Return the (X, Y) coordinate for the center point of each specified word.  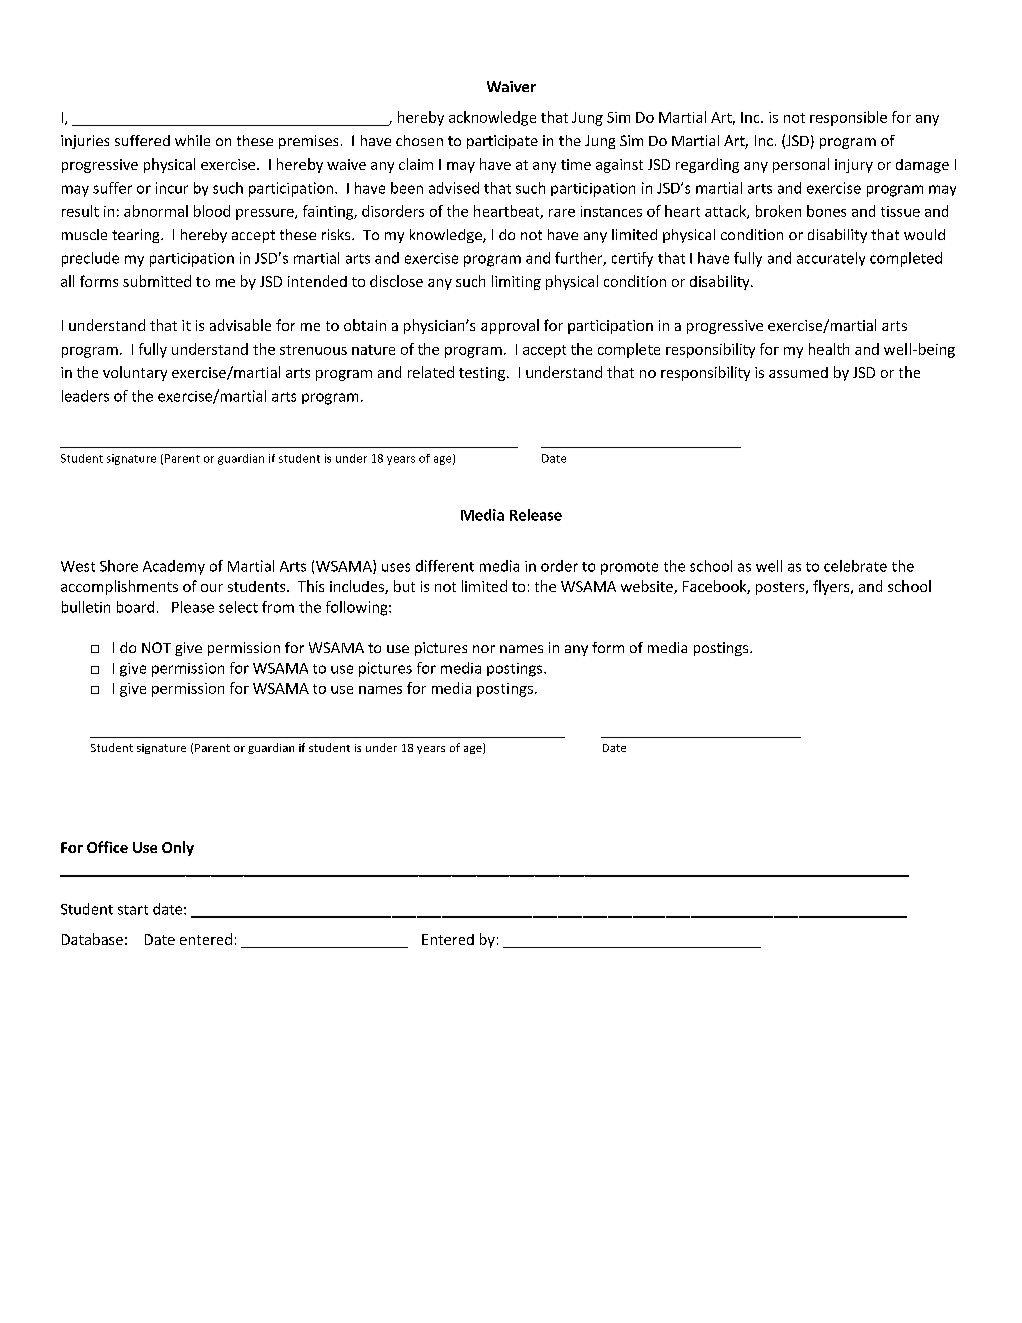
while (192, 140)
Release (536, 515)
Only (178, 848)
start (133, 910)
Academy (174, 567)
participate (502, 142)
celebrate (855, 566)
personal (801, 165)
